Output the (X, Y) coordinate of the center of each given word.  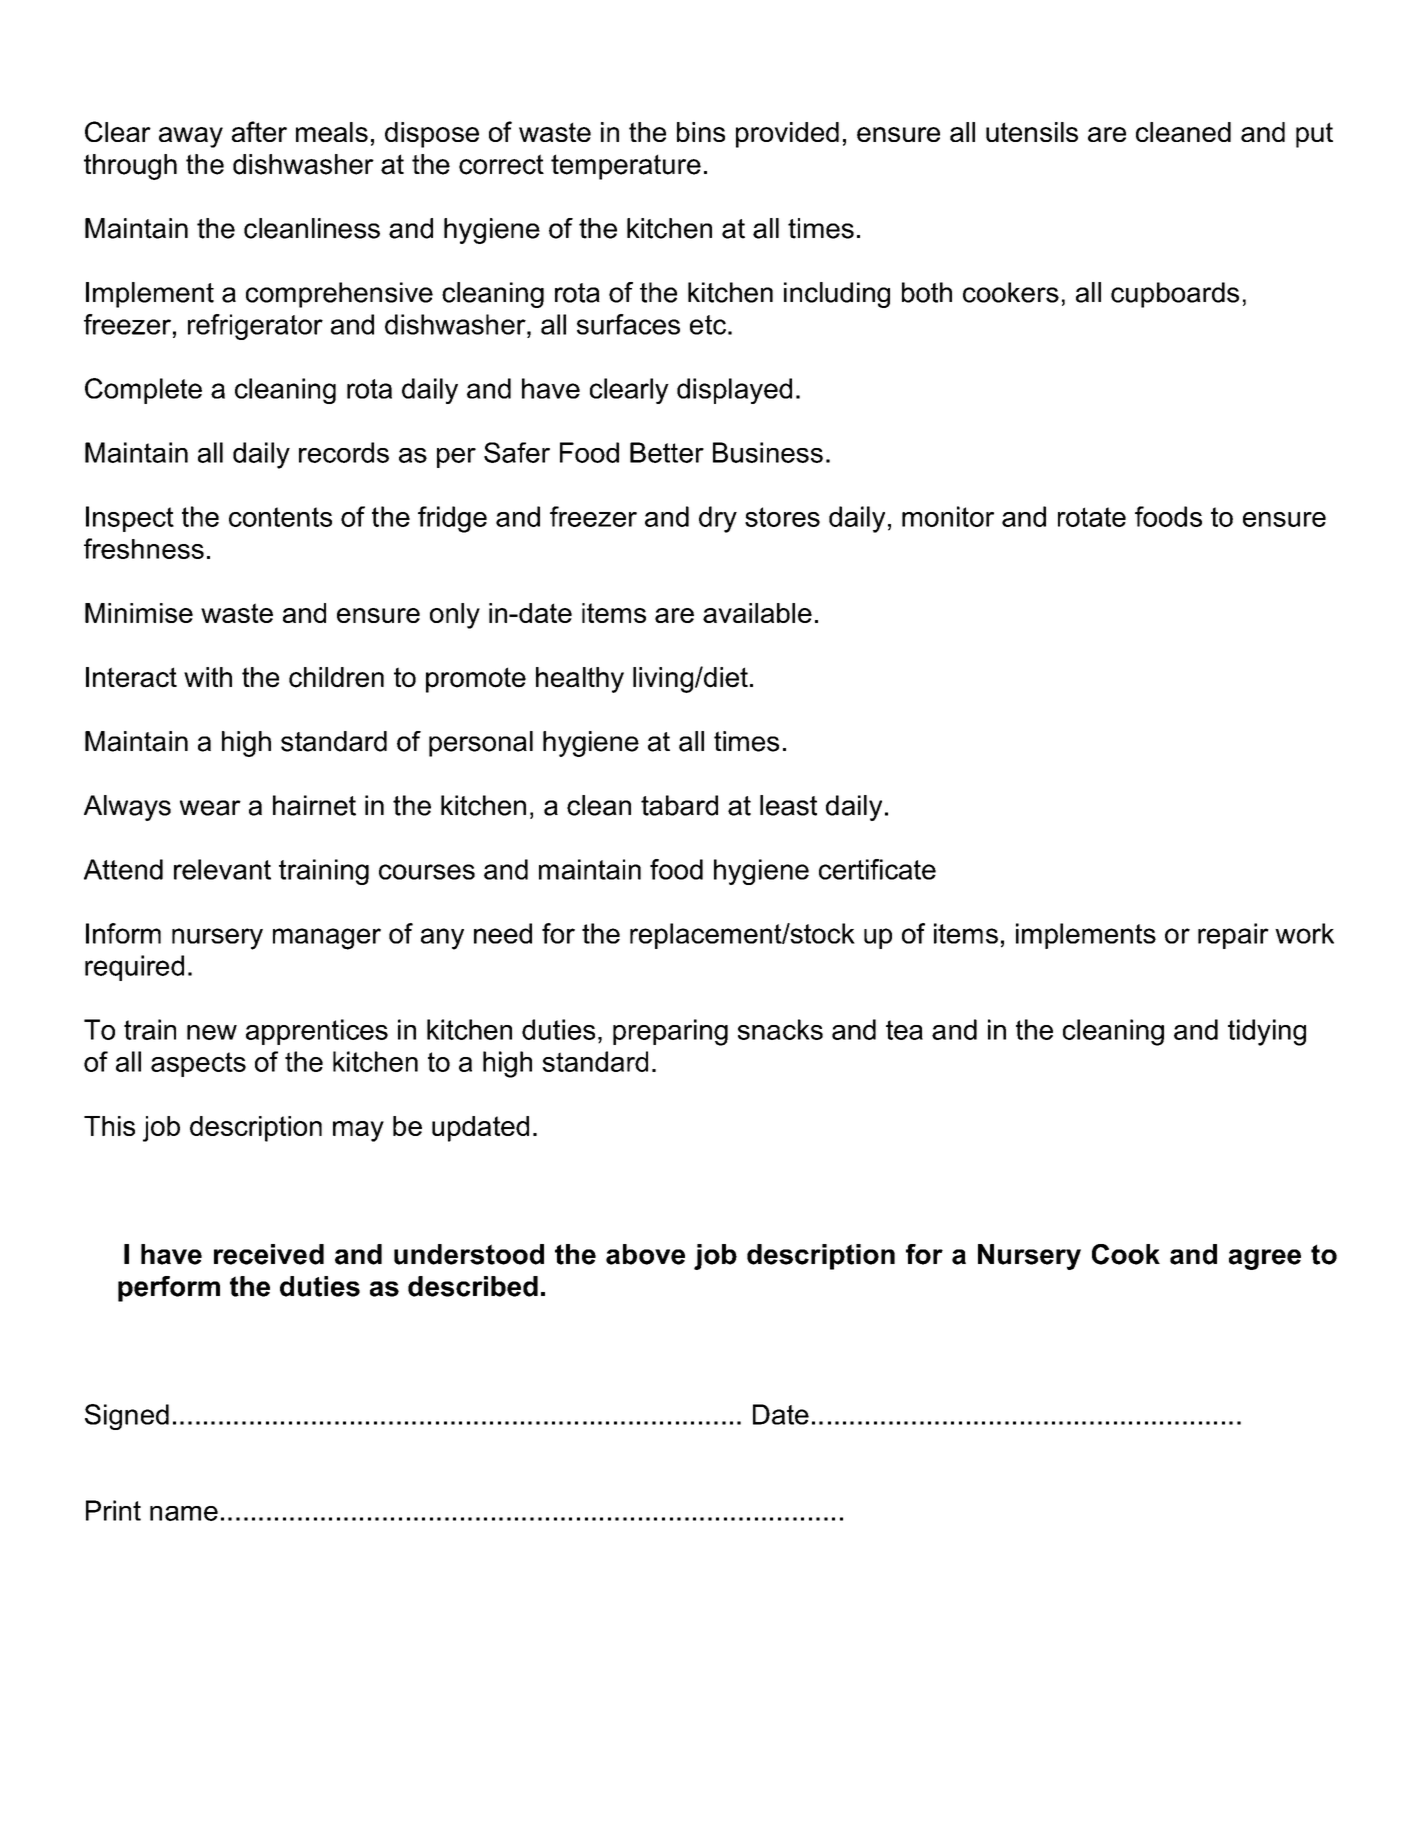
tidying (1267, 1032)
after (259, 131)
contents (280, 517)
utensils (1032, 132)
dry (718, 519)
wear (210, 808)
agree (1265, 1259)
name (184, 1513)
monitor (948, 516)
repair (1233, 936)
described (473, 1286)
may (358, 1131)
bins (701, 132)
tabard (679, 805)
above (645, 1254)
